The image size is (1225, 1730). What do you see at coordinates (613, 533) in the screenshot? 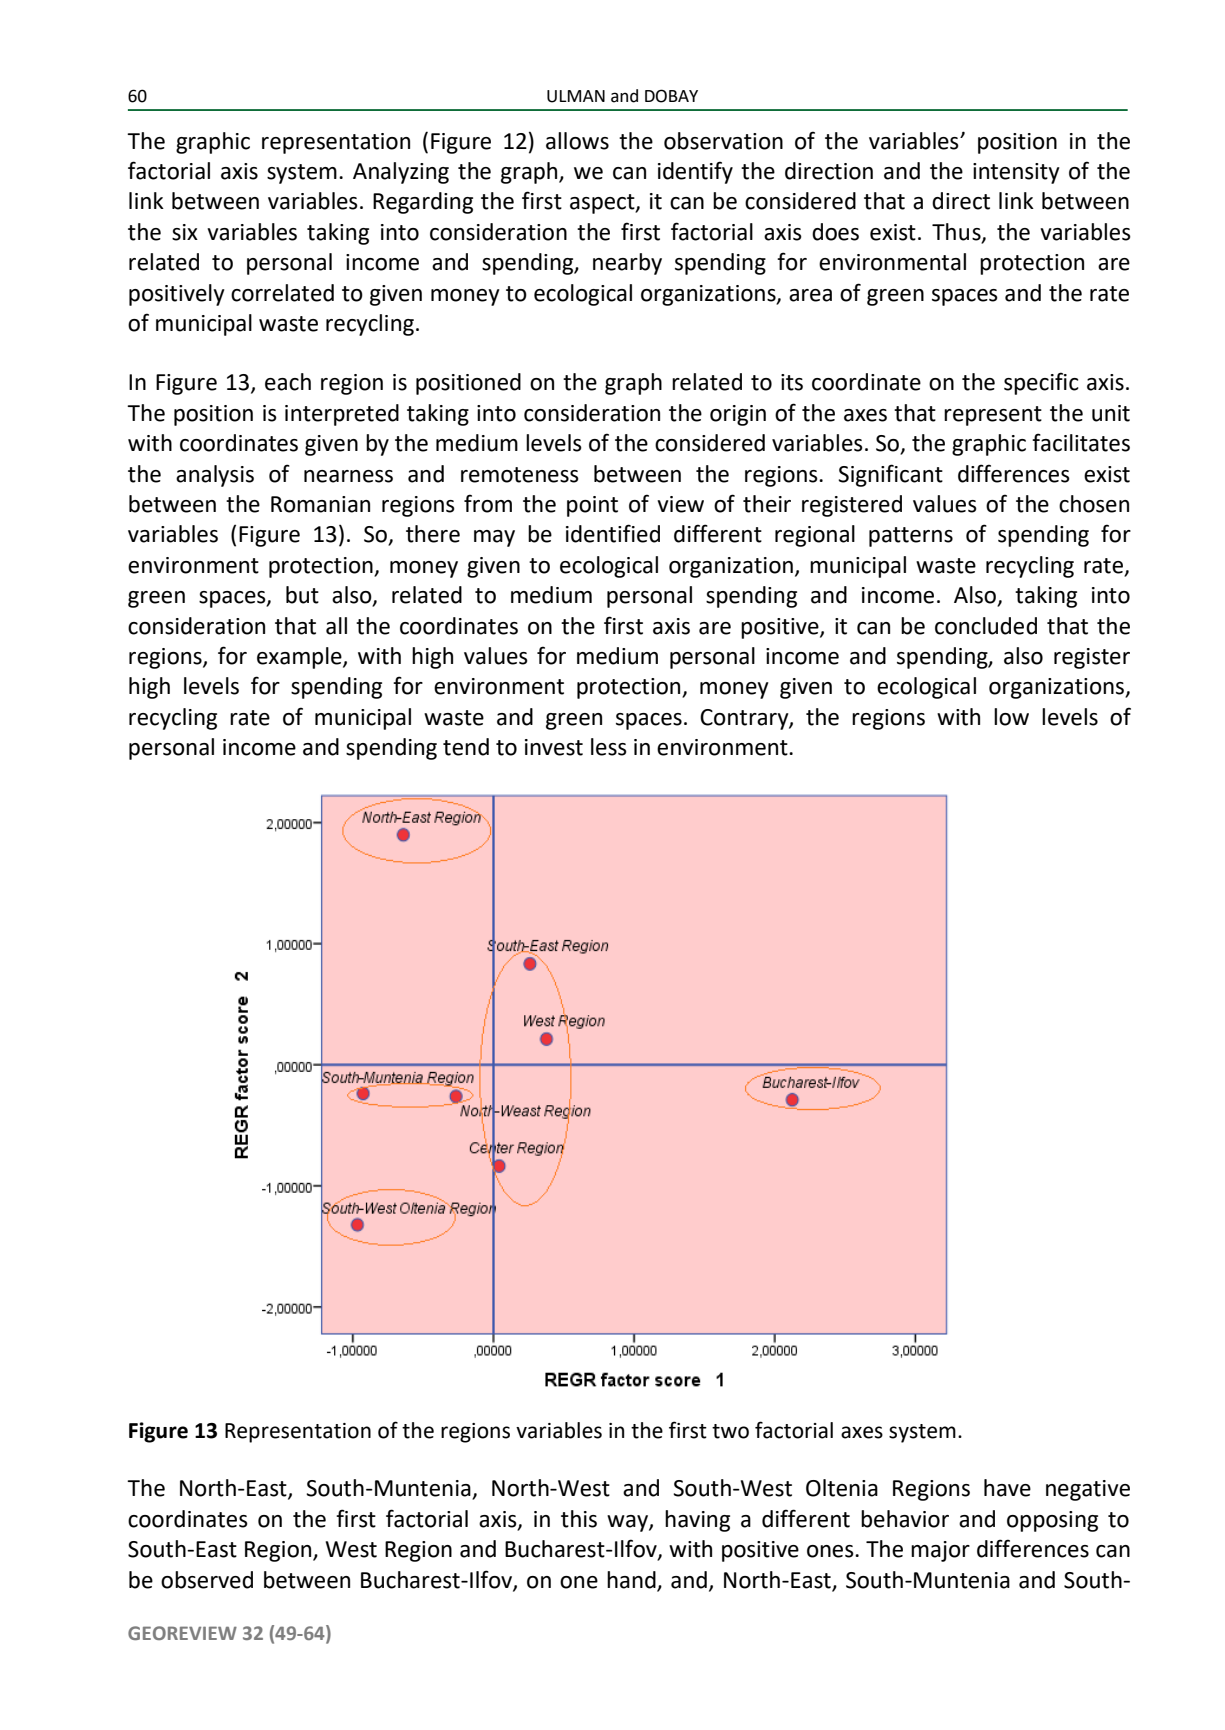
I see `identified` at bounding box center [613, 533].
